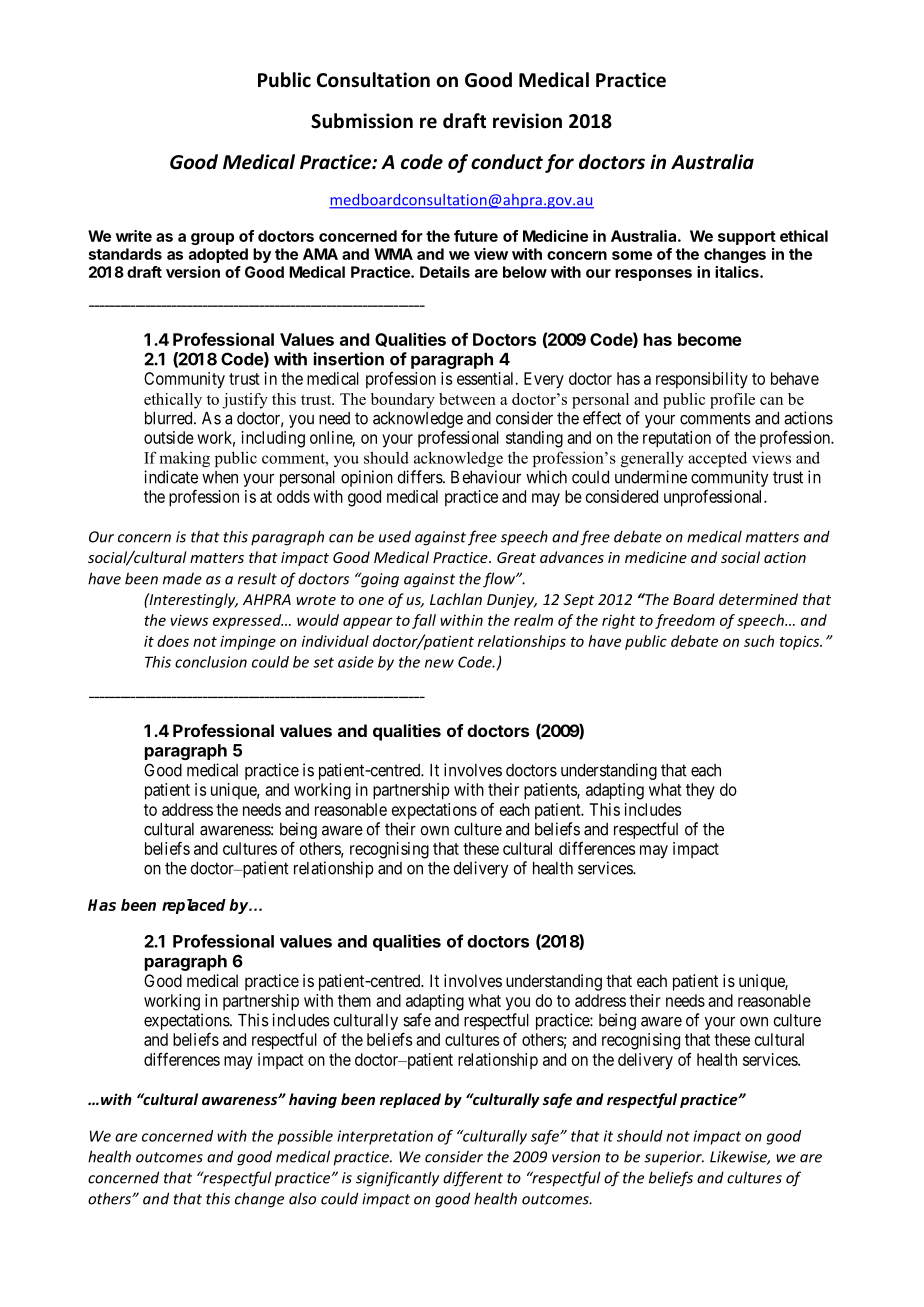  What do you see at coordinates (473, 1179) in the document?
I see `different` at bounding box center [473, 1179].
